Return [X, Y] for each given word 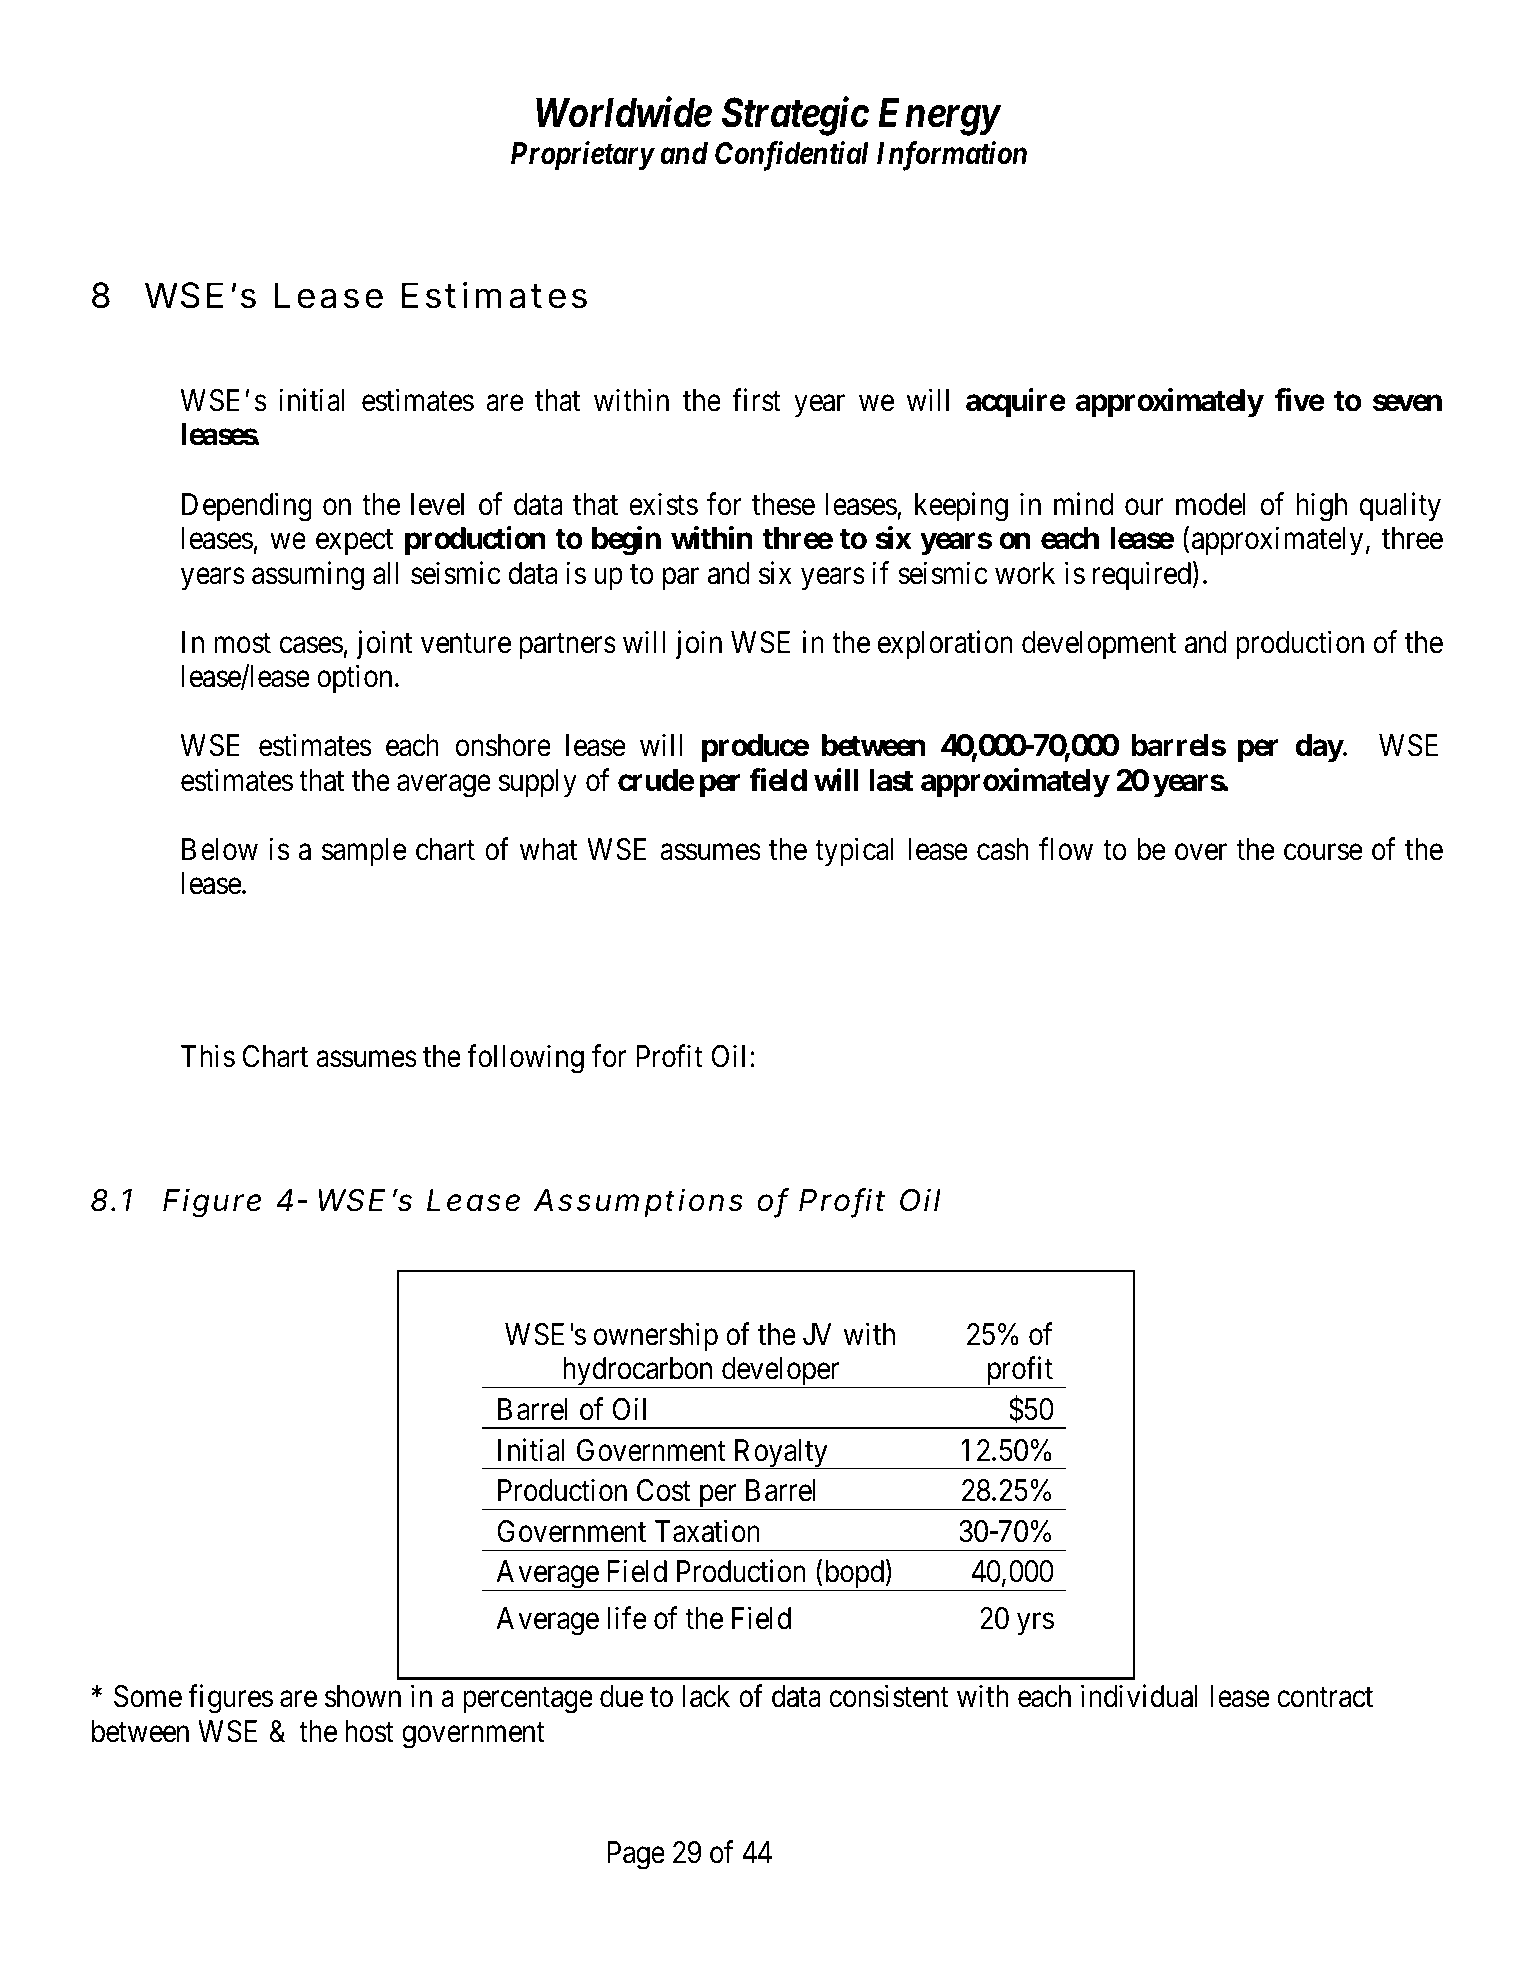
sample [364, 852]
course [1323, 852]
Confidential [791, 156]
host [369, 1731]
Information [952, 156]
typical [854, 851]
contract [1325, 1698]
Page [636, 1856]
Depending [247, 507]
